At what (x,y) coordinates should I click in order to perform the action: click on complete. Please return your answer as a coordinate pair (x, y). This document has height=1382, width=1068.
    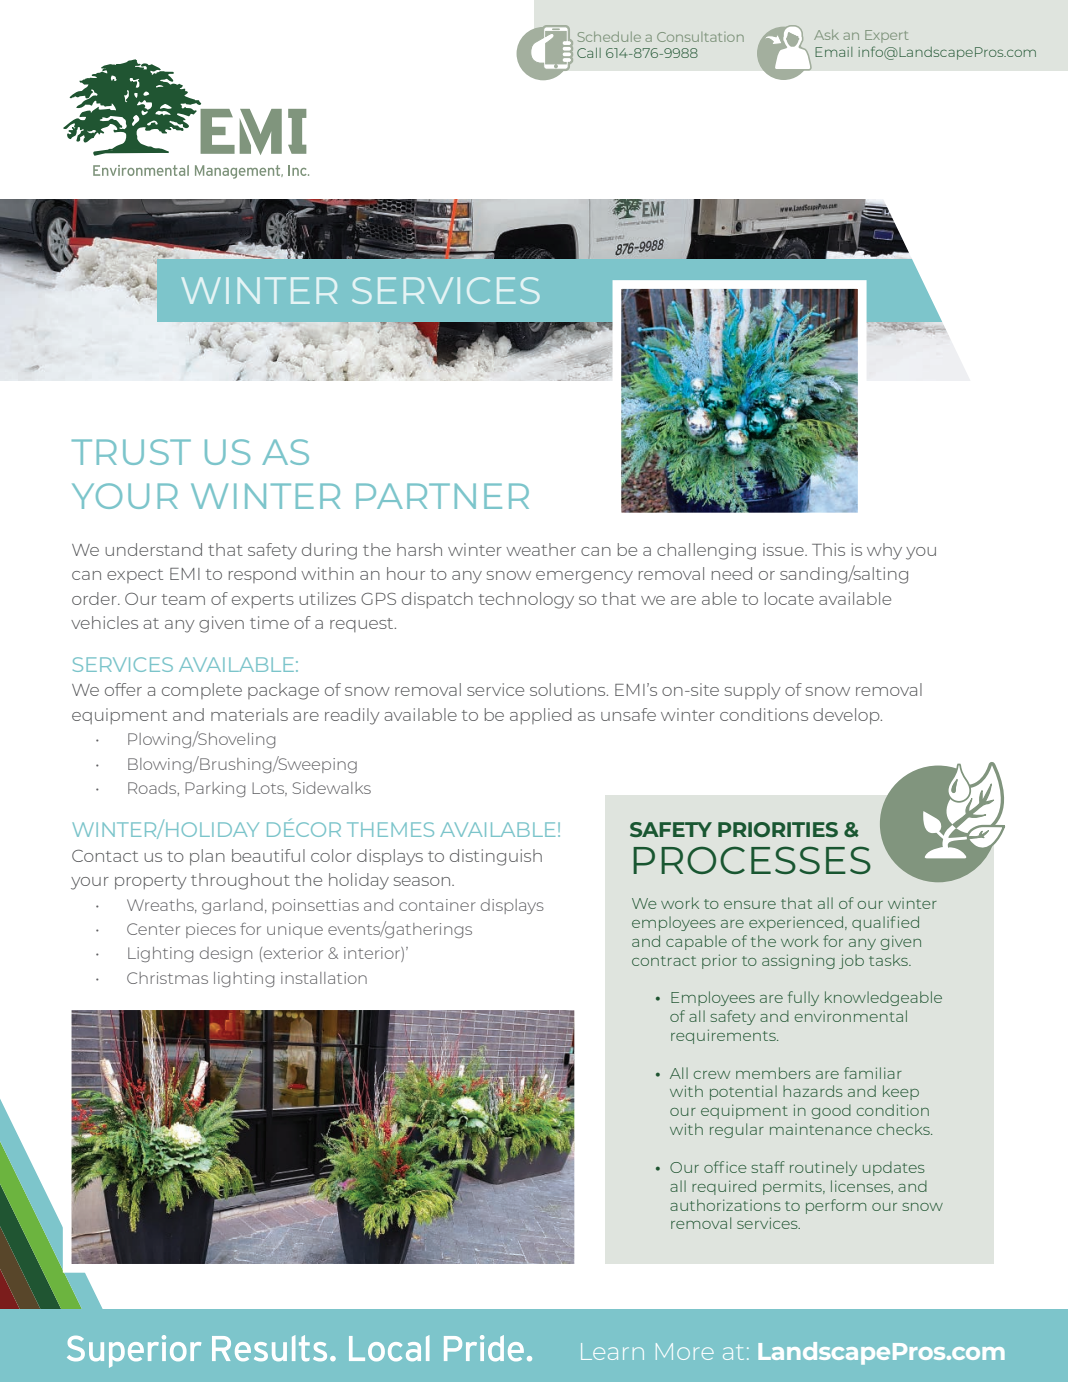
    Looking at the image, I should click on (202, 691).
